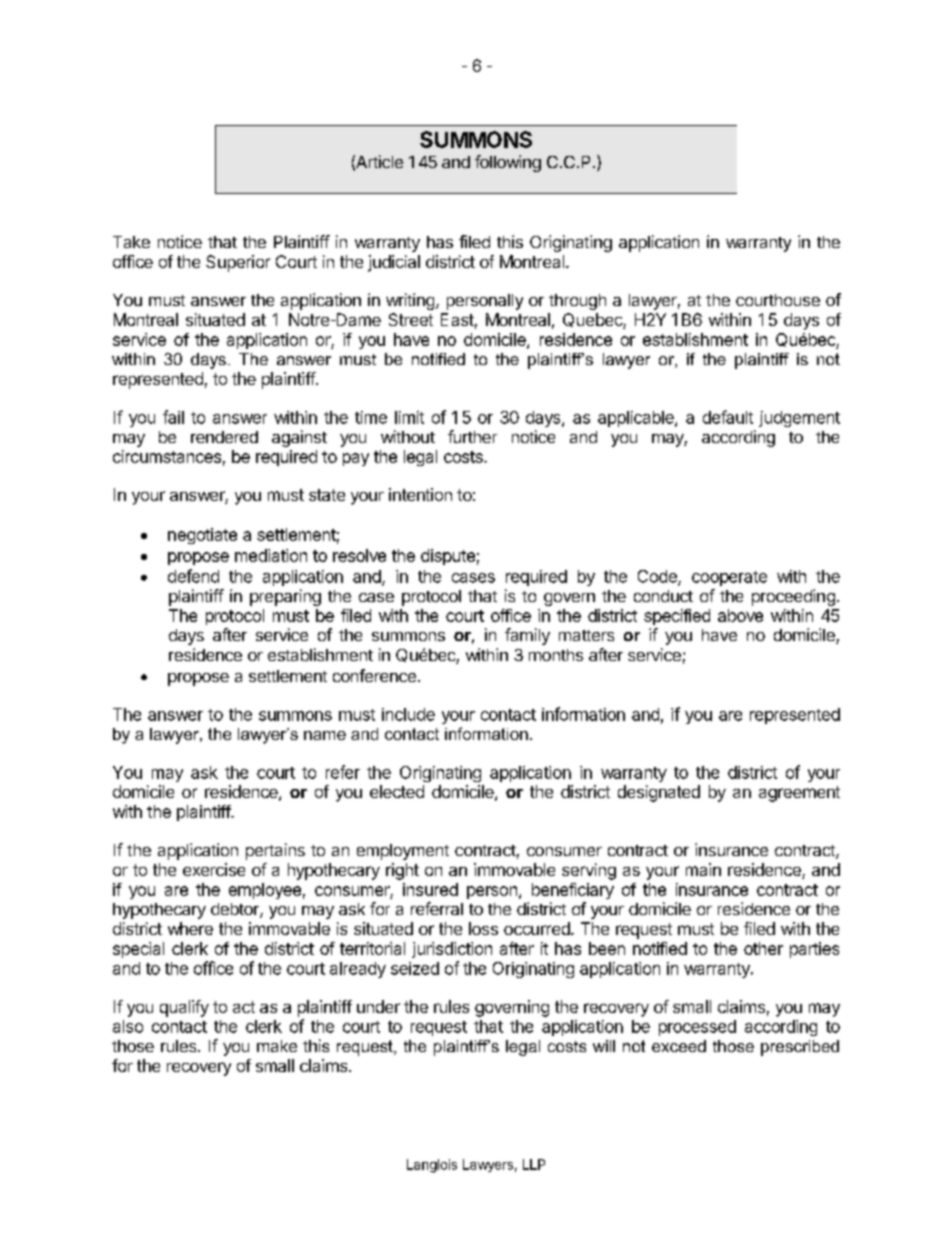  What do you see at coordinates (508, 163) in the screenshot?
I see `following` at bounding box center [508, 163].
